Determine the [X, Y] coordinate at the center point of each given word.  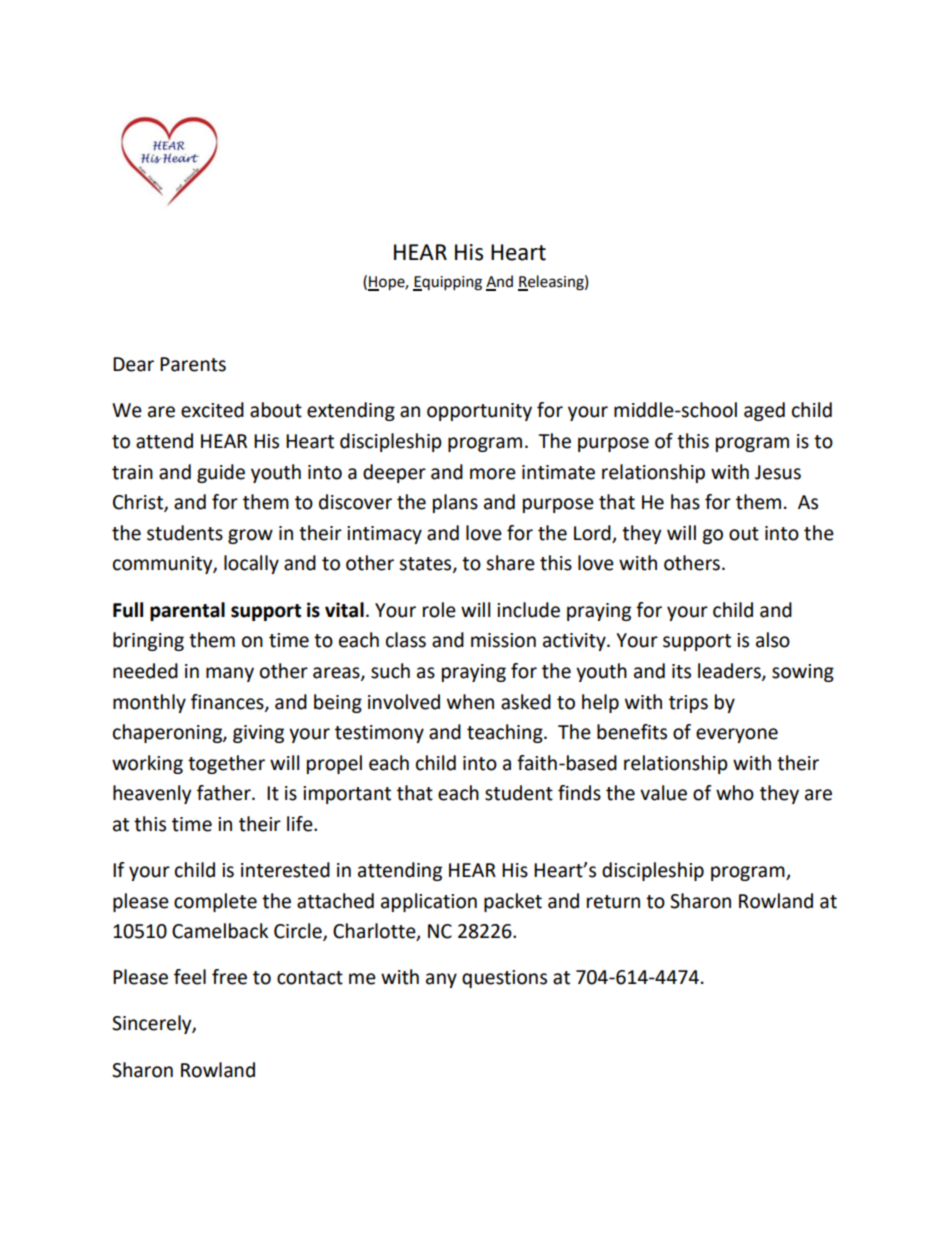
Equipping [447, 283]
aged [764, 411]
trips [688, 704]
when [470, 702]
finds [579, 793]
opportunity [479, 412]
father [225, 793]
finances [228, 702]
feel [190, 977]
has [685, 502]
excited [212, 410]
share [510, 563]
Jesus [778, 472]
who [735, 793]
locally [251, 564]
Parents [193, 364]
